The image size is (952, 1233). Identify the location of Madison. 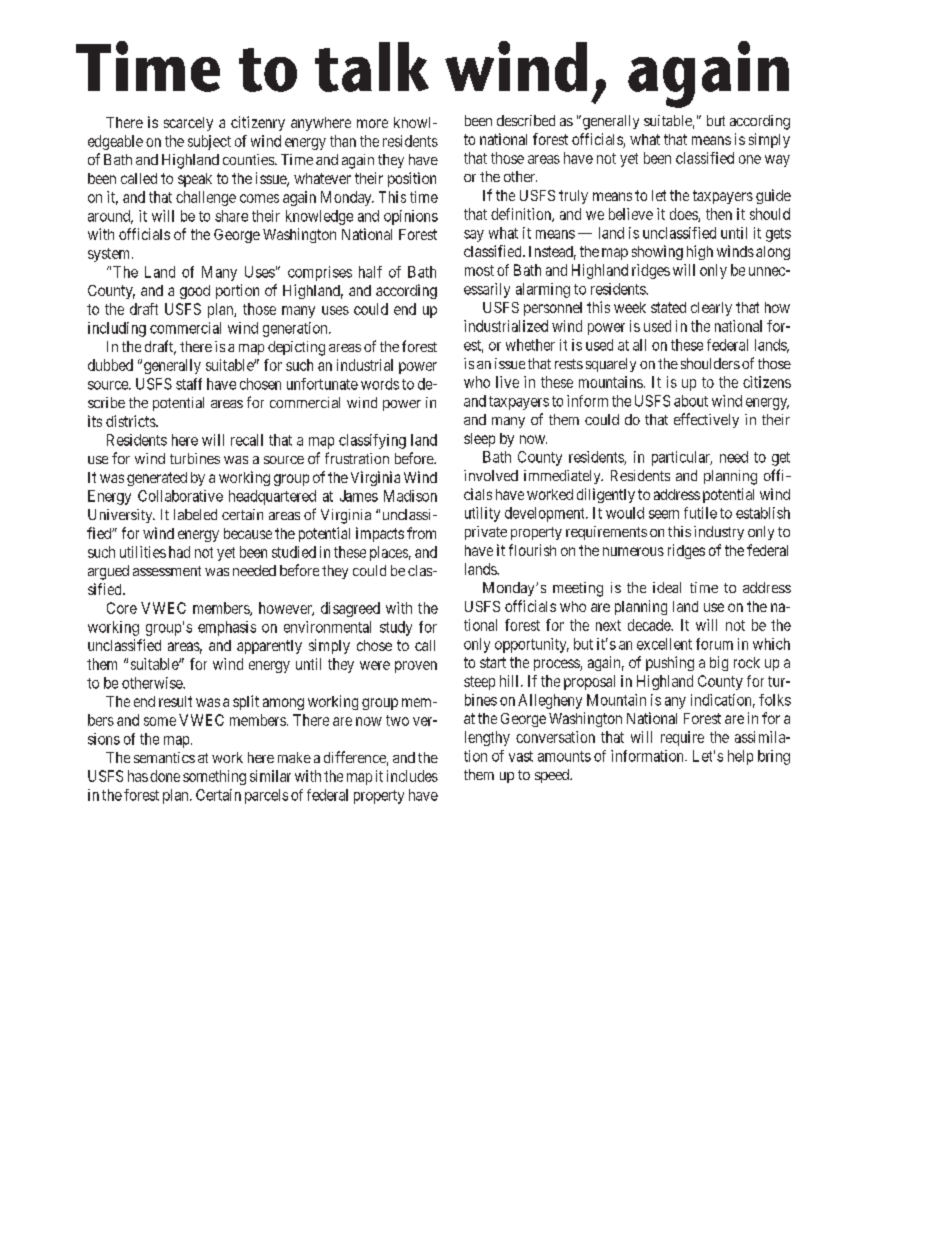
(410, 496).
